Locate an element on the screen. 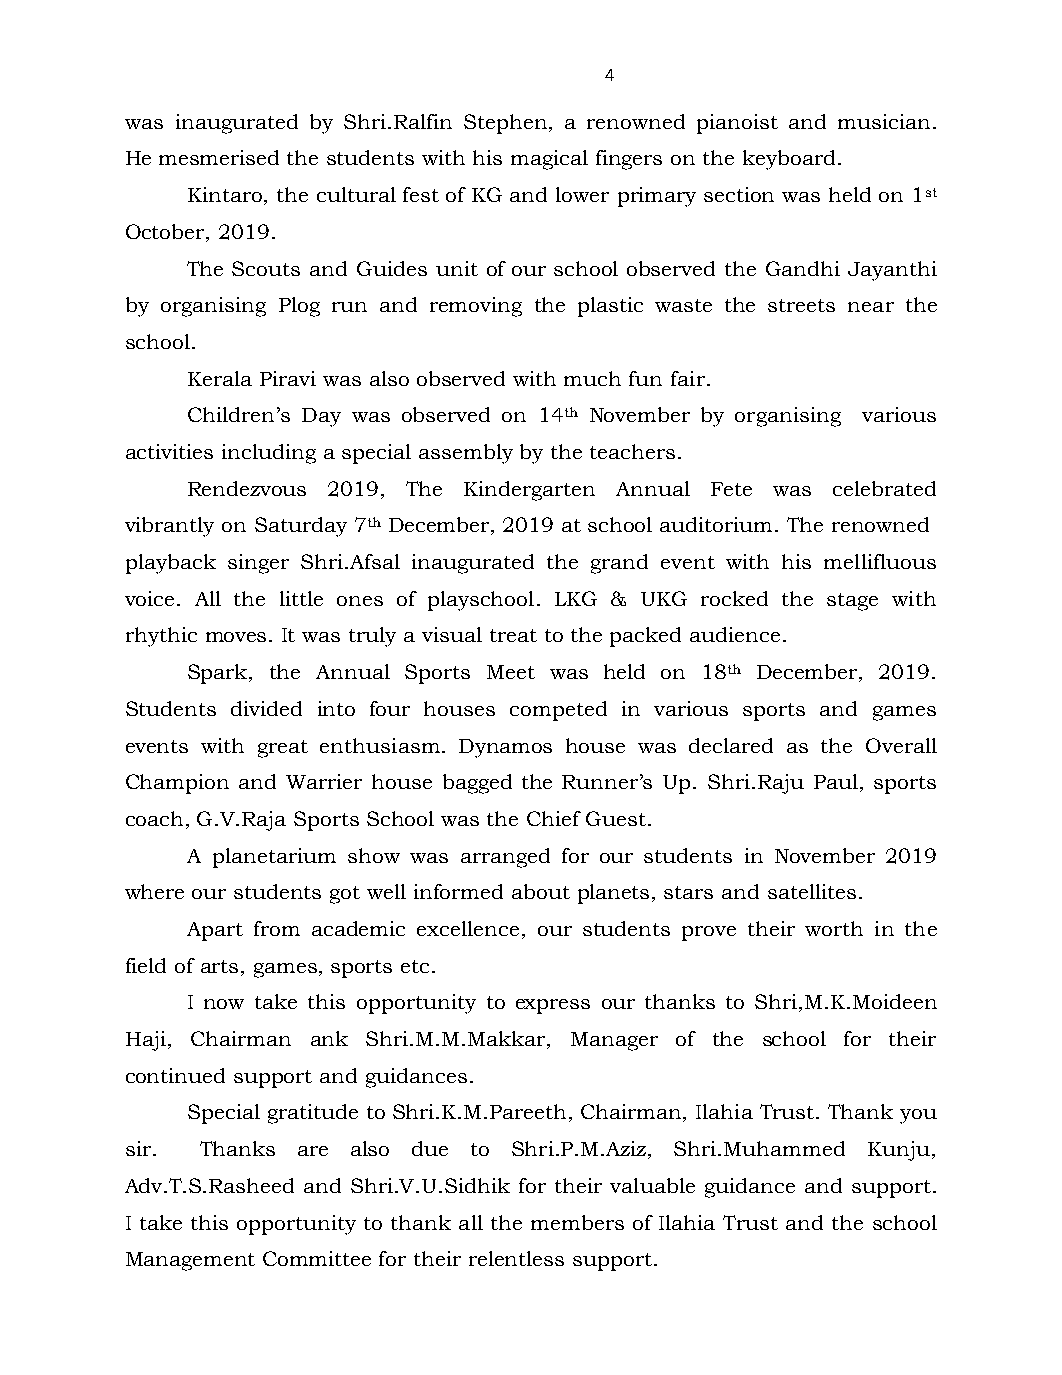  assembly is located at coordinates (466, 454).
